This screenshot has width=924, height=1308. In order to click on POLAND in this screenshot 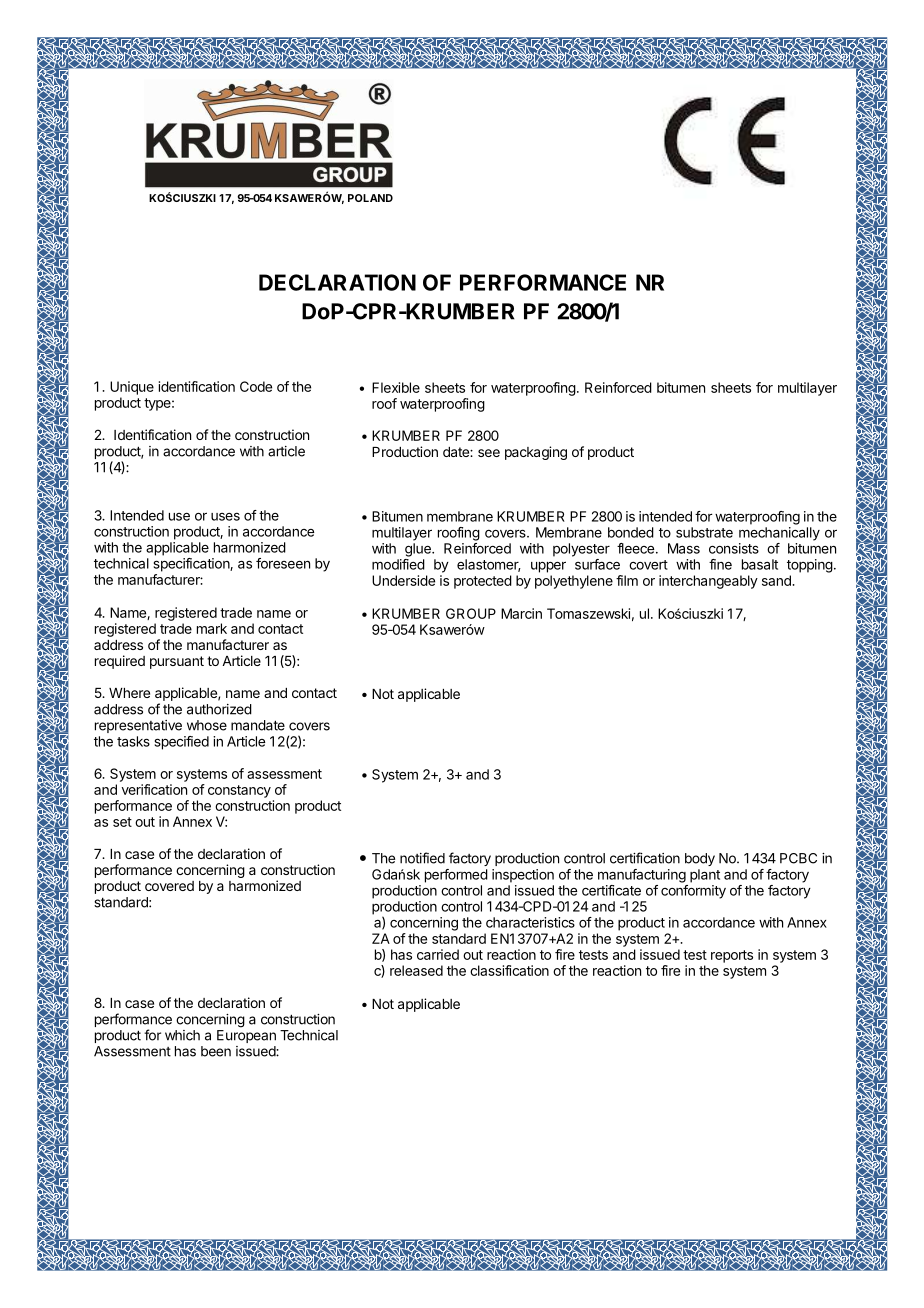, I will do `click(370, 198)`.
